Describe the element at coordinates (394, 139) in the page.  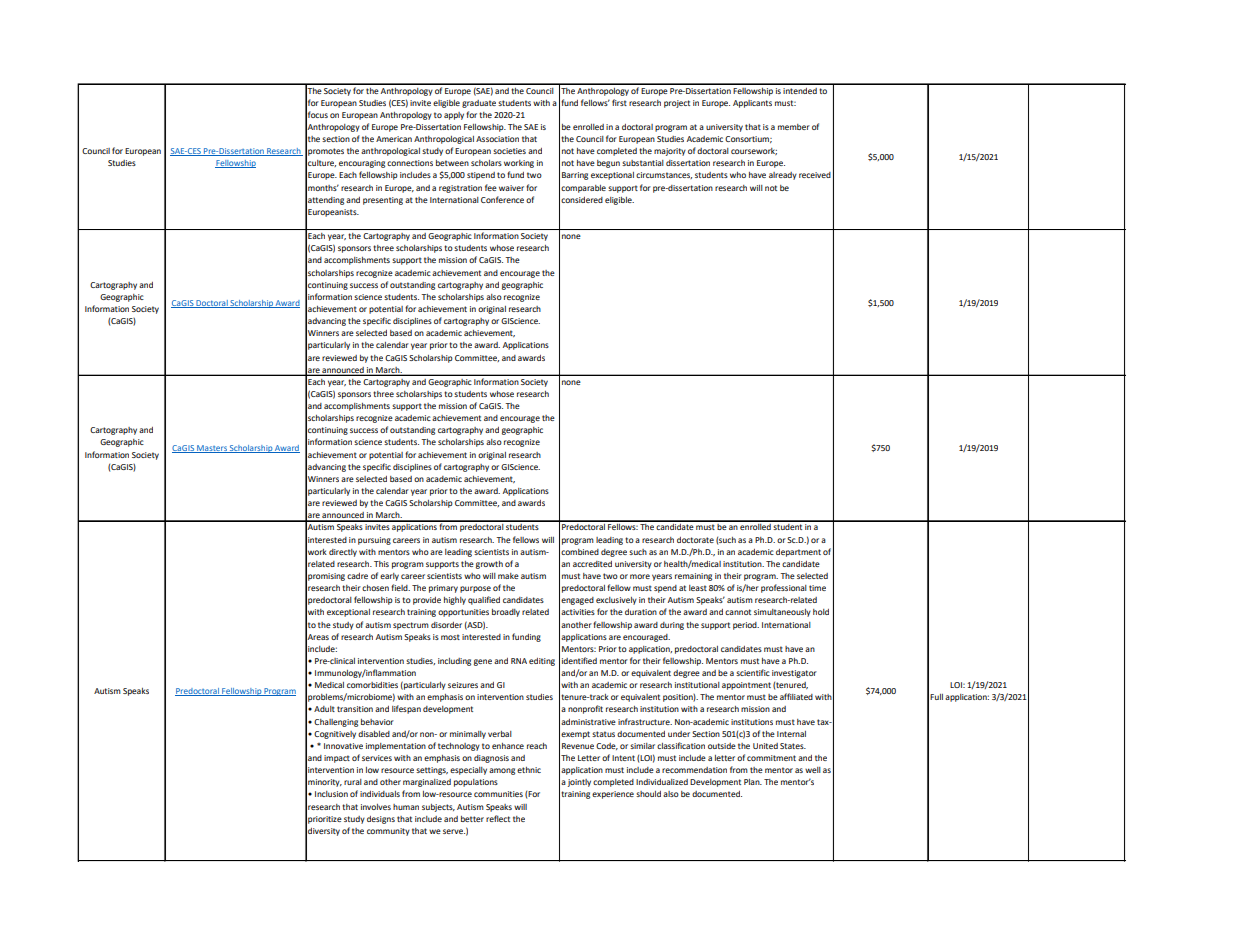
I see `American` at that location.
